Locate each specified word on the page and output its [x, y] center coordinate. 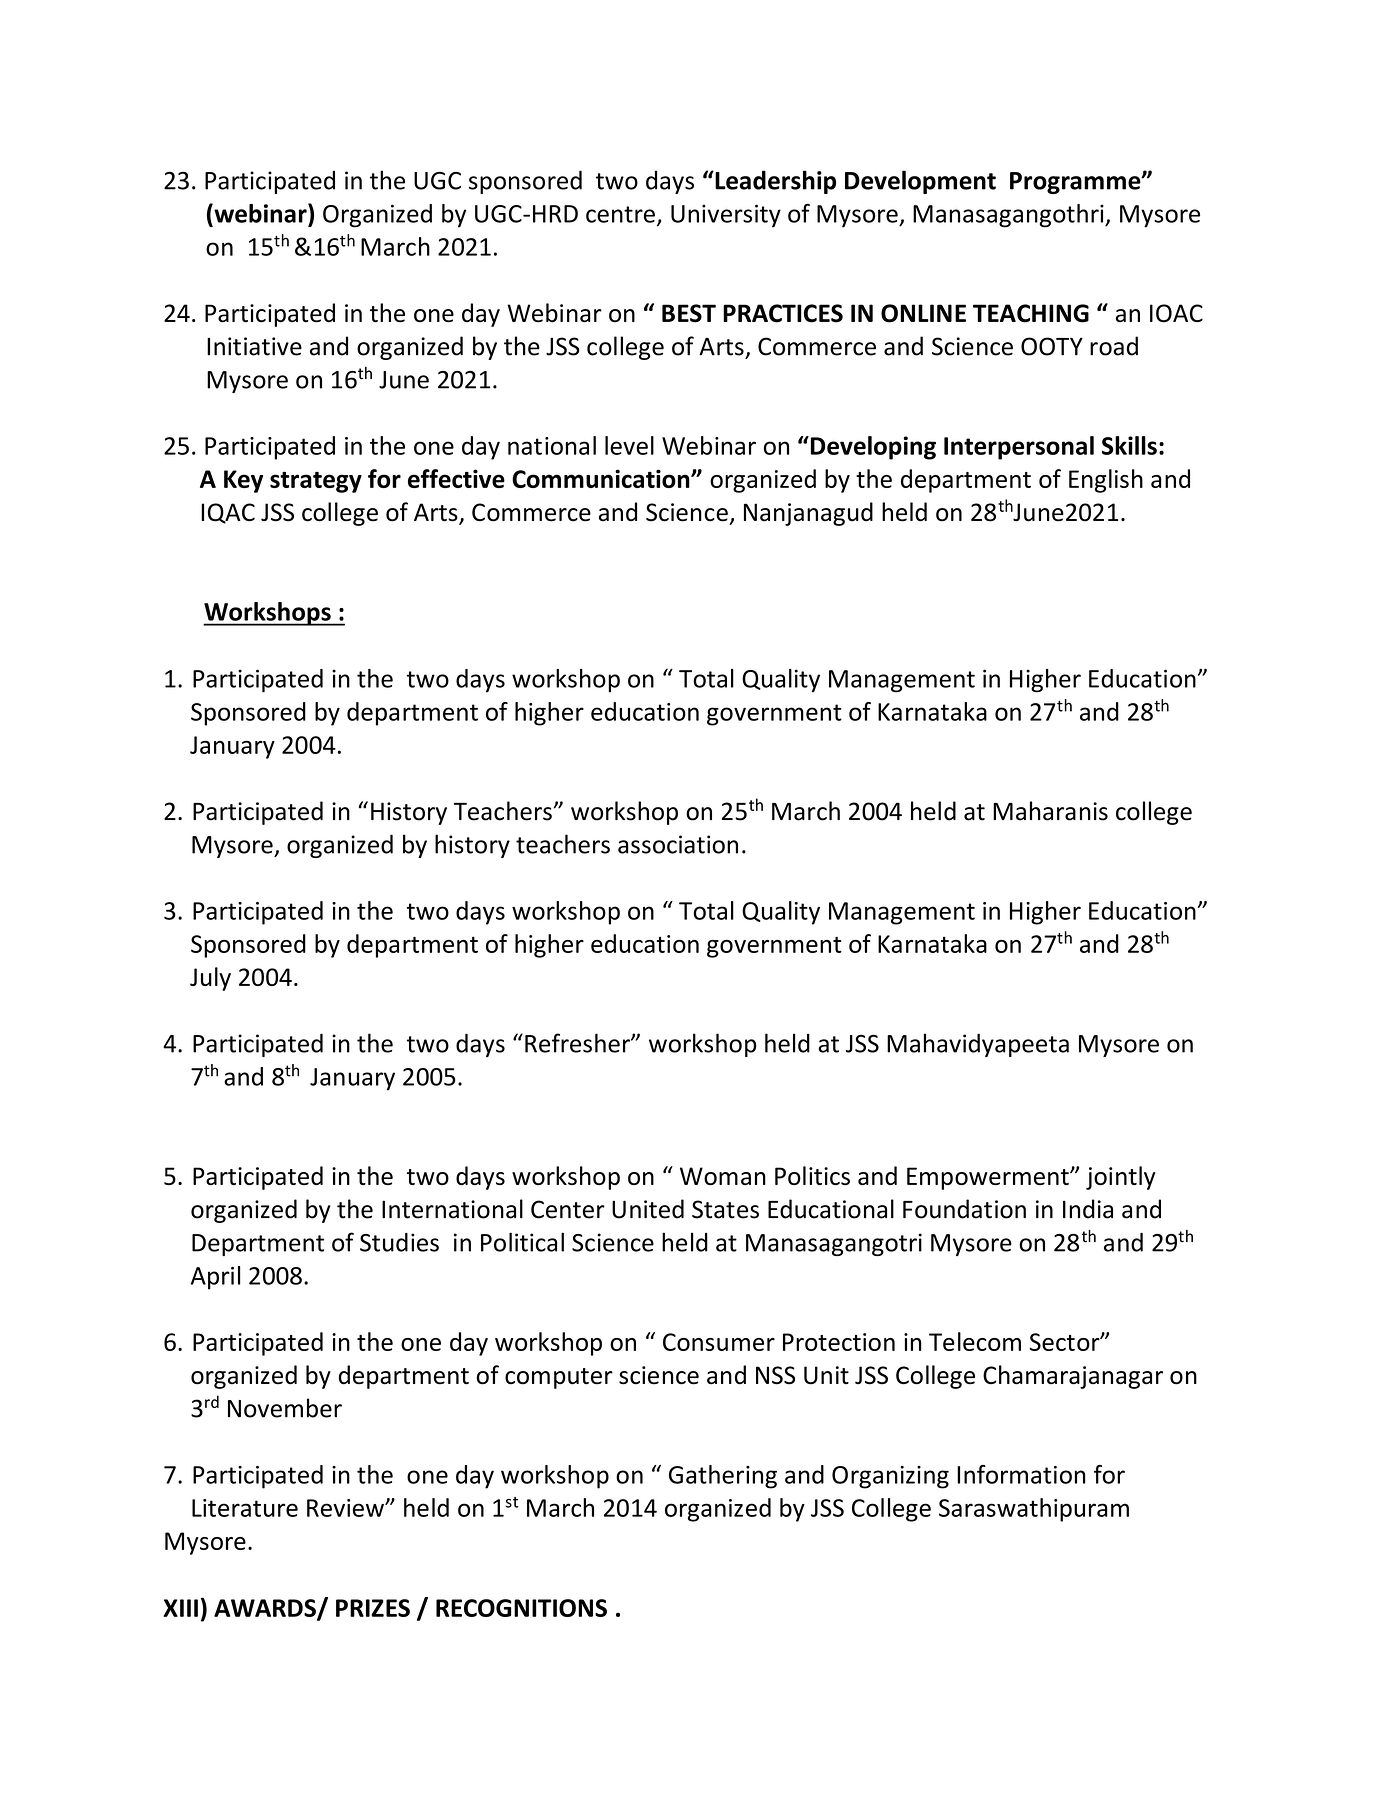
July [210, 979]
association [678, 844]
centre [620, 214]
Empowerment [989, 1178]
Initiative [254, 346]
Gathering [723, 1477]
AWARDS [266, 1609]
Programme [1076, 183]
